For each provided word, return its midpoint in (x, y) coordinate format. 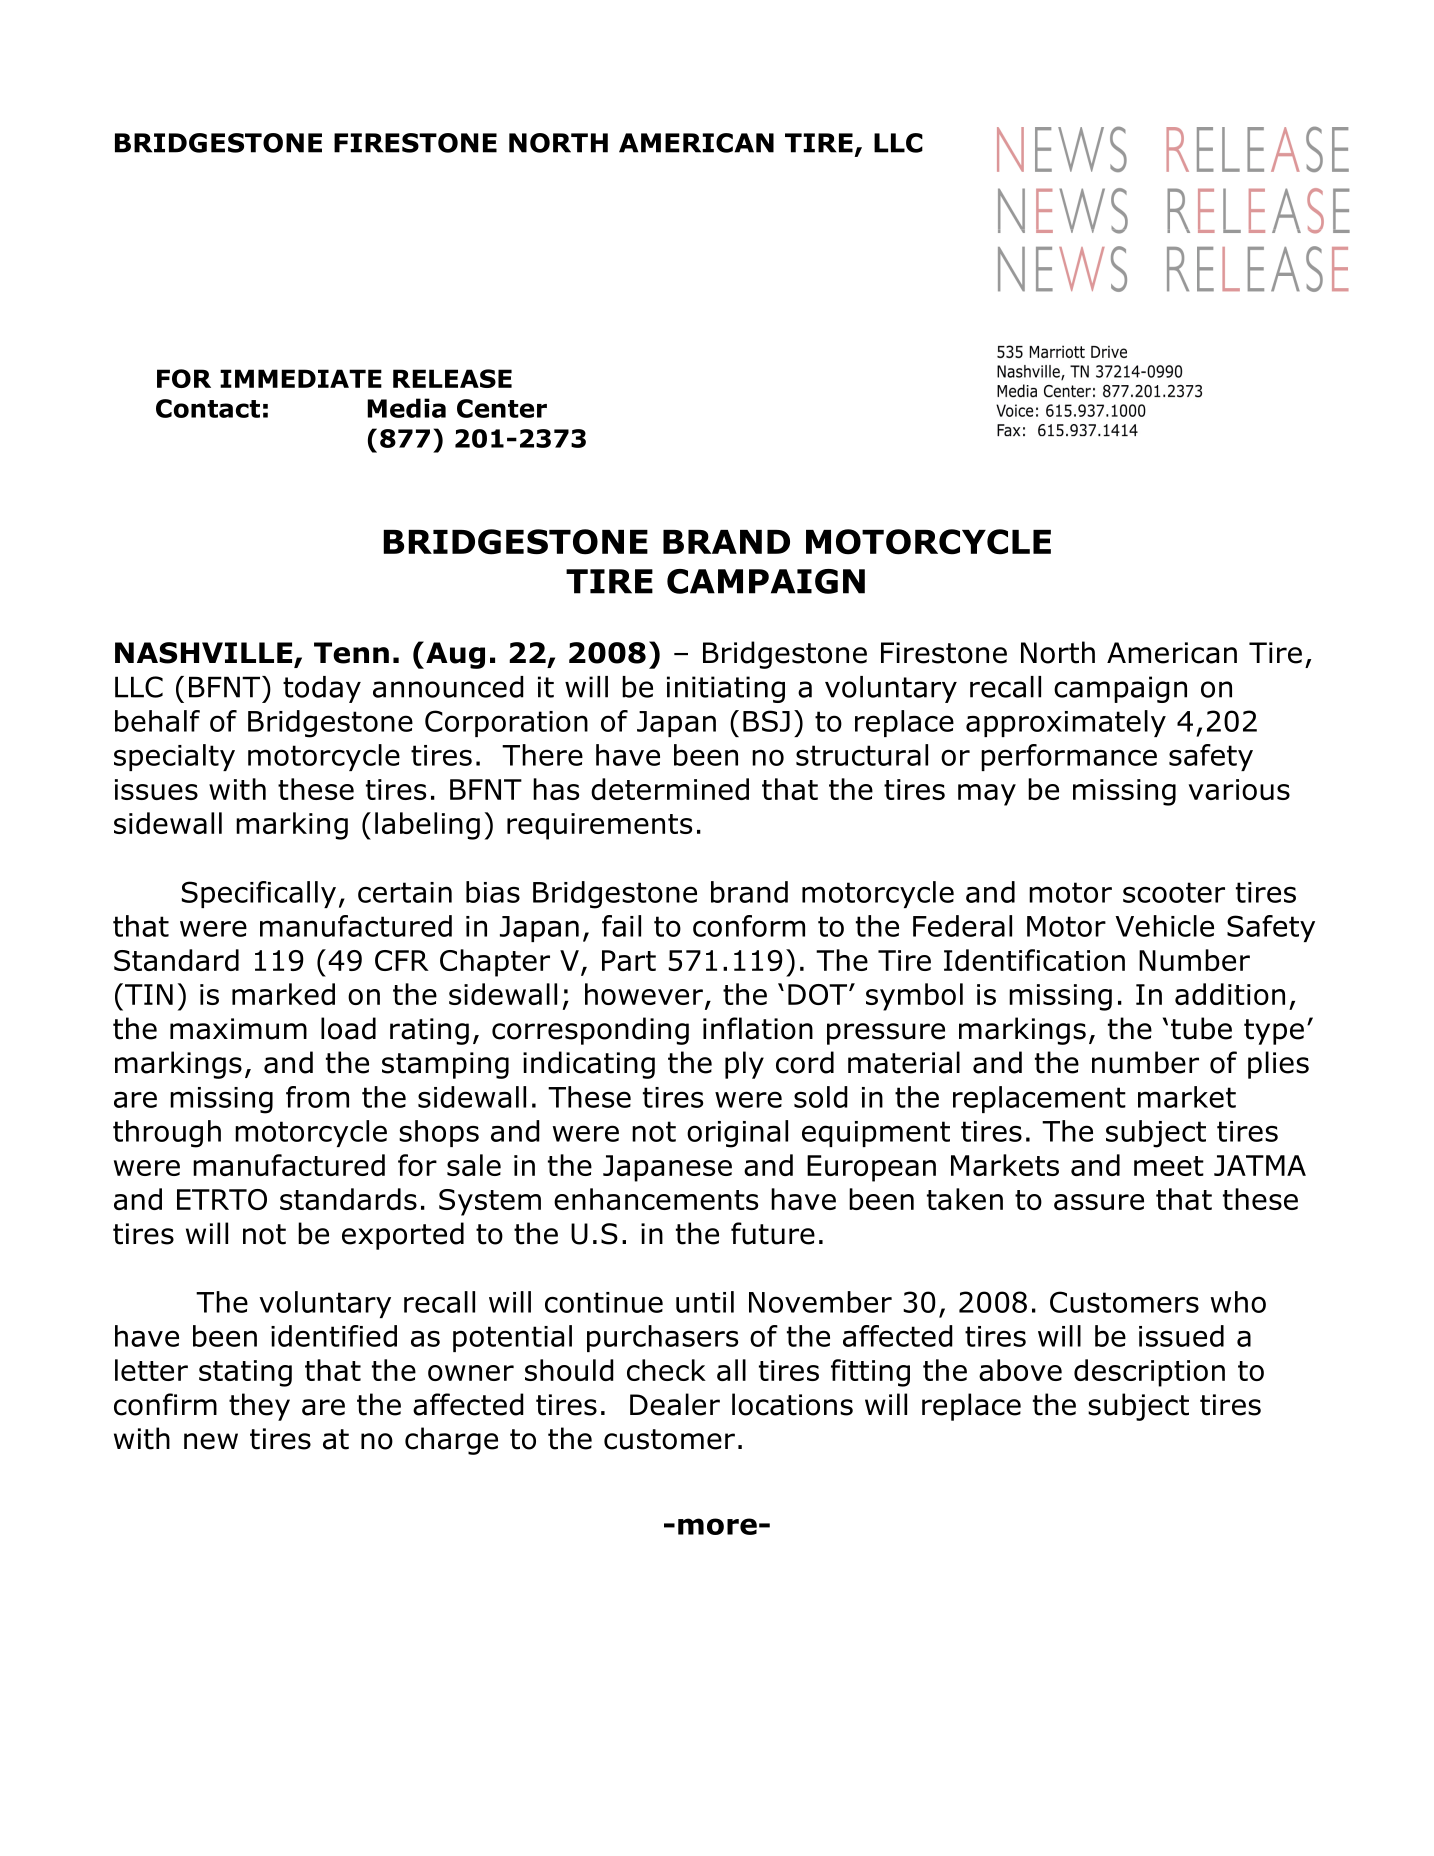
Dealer (675, 1404)
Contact (208, 408)
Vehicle (1164, 926)
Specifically (259, 894)
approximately (1066, 723)
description (1149, 1373)
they (259, 1407)
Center (502, 408)
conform (749, 926)
